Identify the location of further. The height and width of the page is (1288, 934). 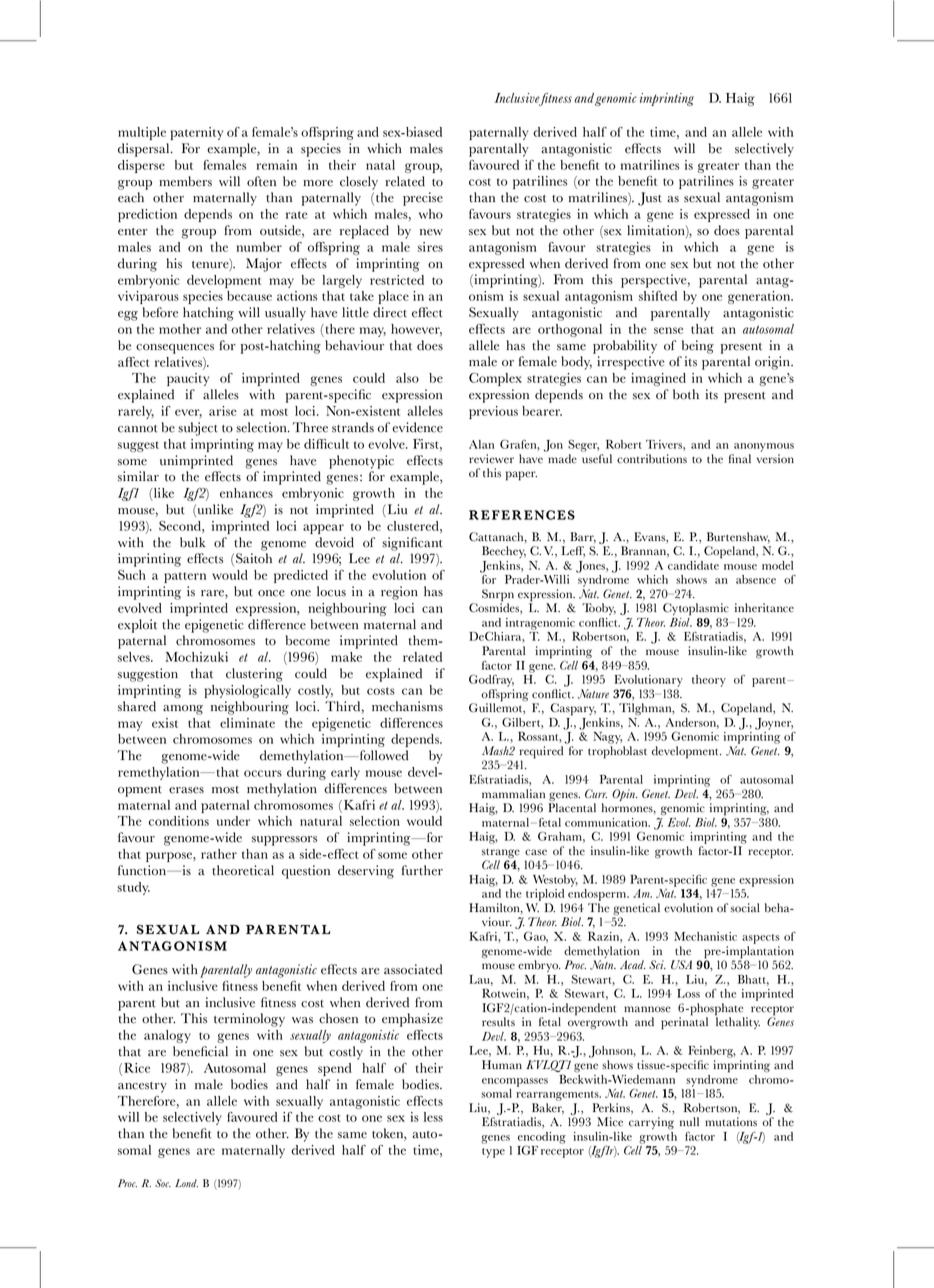
(422, 870).
